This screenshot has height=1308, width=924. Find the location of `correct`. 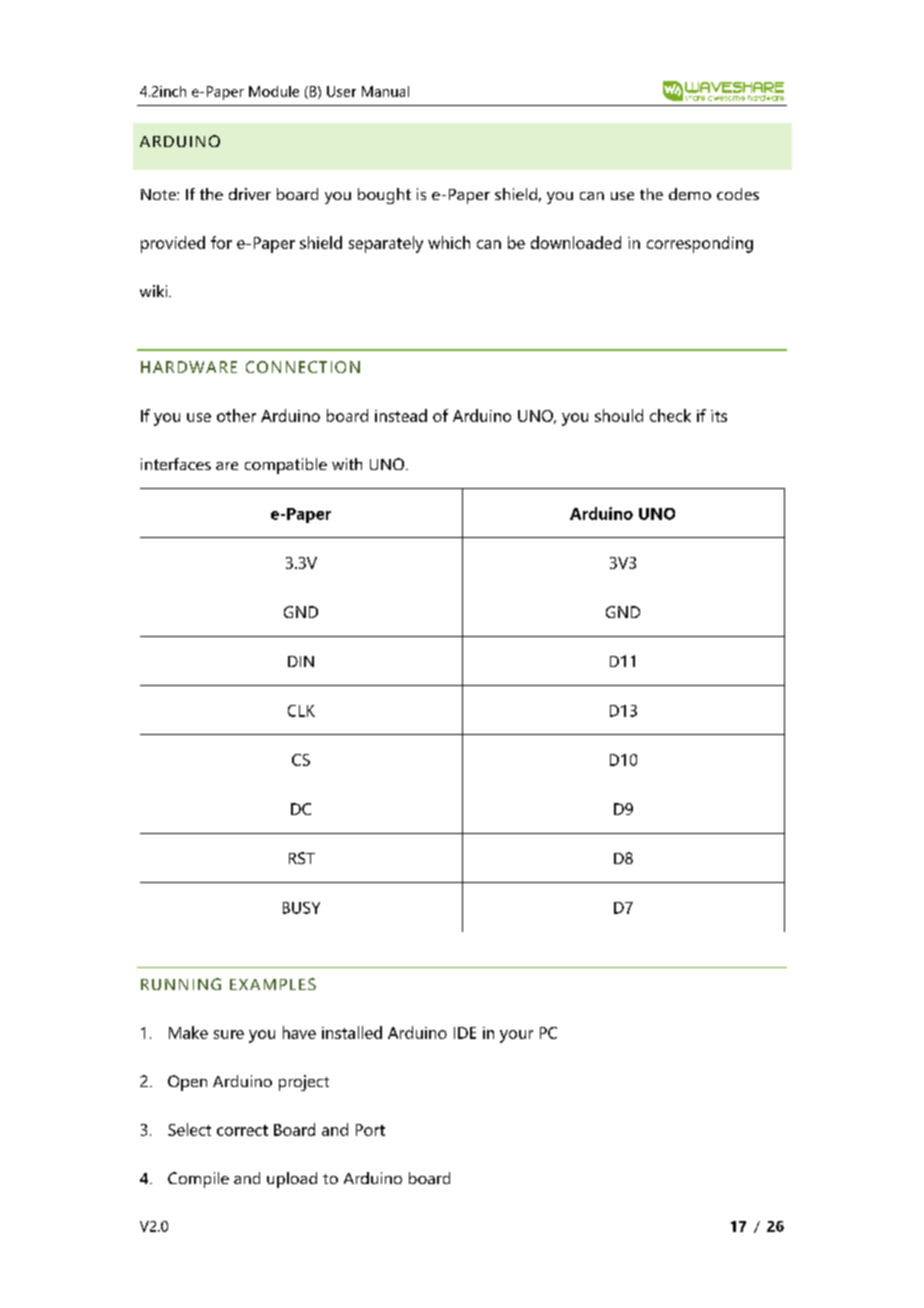

correct is located at coordinates (242, 1130).
